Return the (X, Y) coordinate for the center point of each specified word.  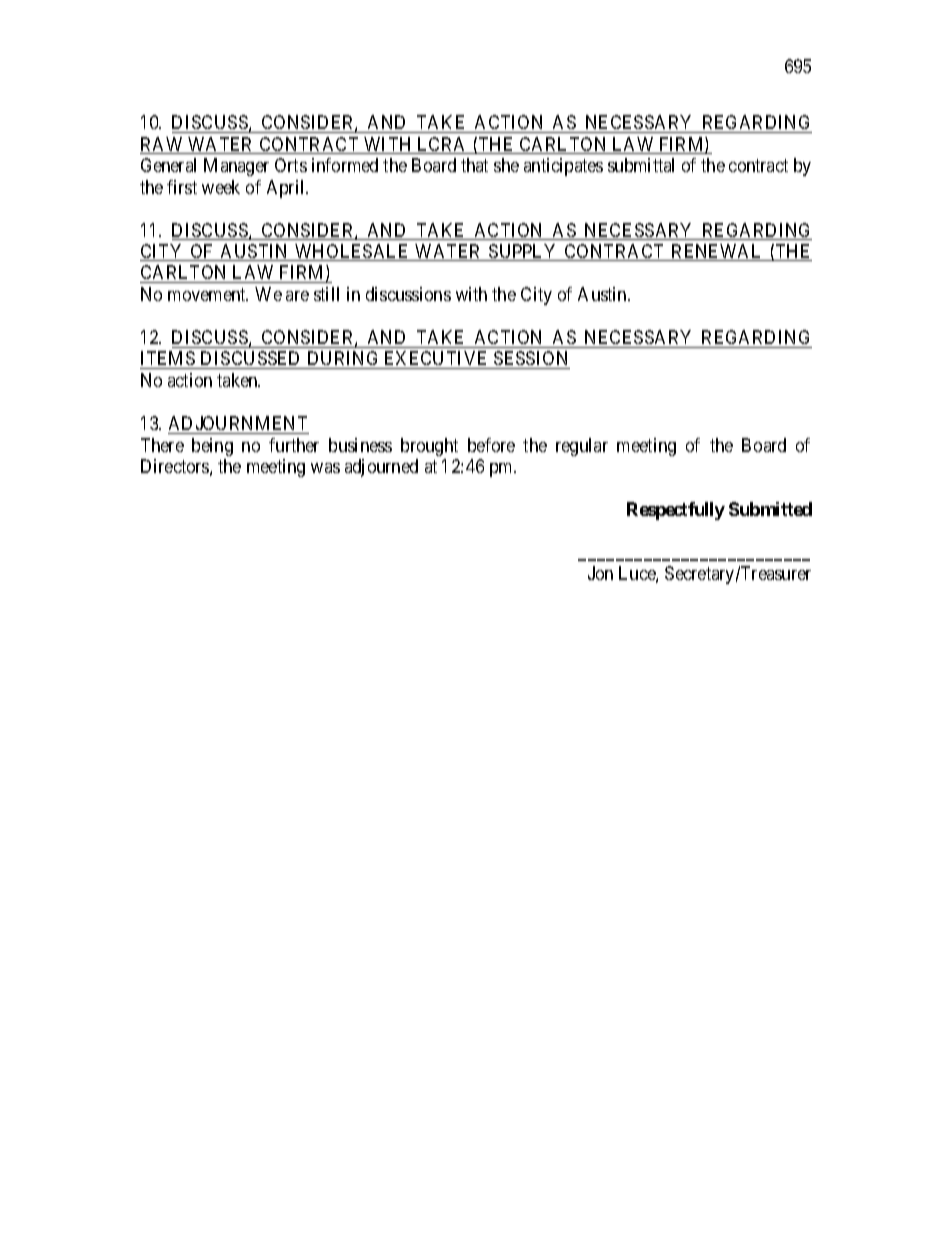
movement (208, 294)
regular (582, 447)
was (325, 468)
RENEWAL (717, 252)
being (212, 447)
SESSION (531, 360)
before (491, 445)
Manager (236, 167)
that (474, 165)
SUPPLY (523, 252)
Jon (600, 573)
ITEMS (168, 360)
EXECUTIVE (436, 360)
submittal (641, 165)
